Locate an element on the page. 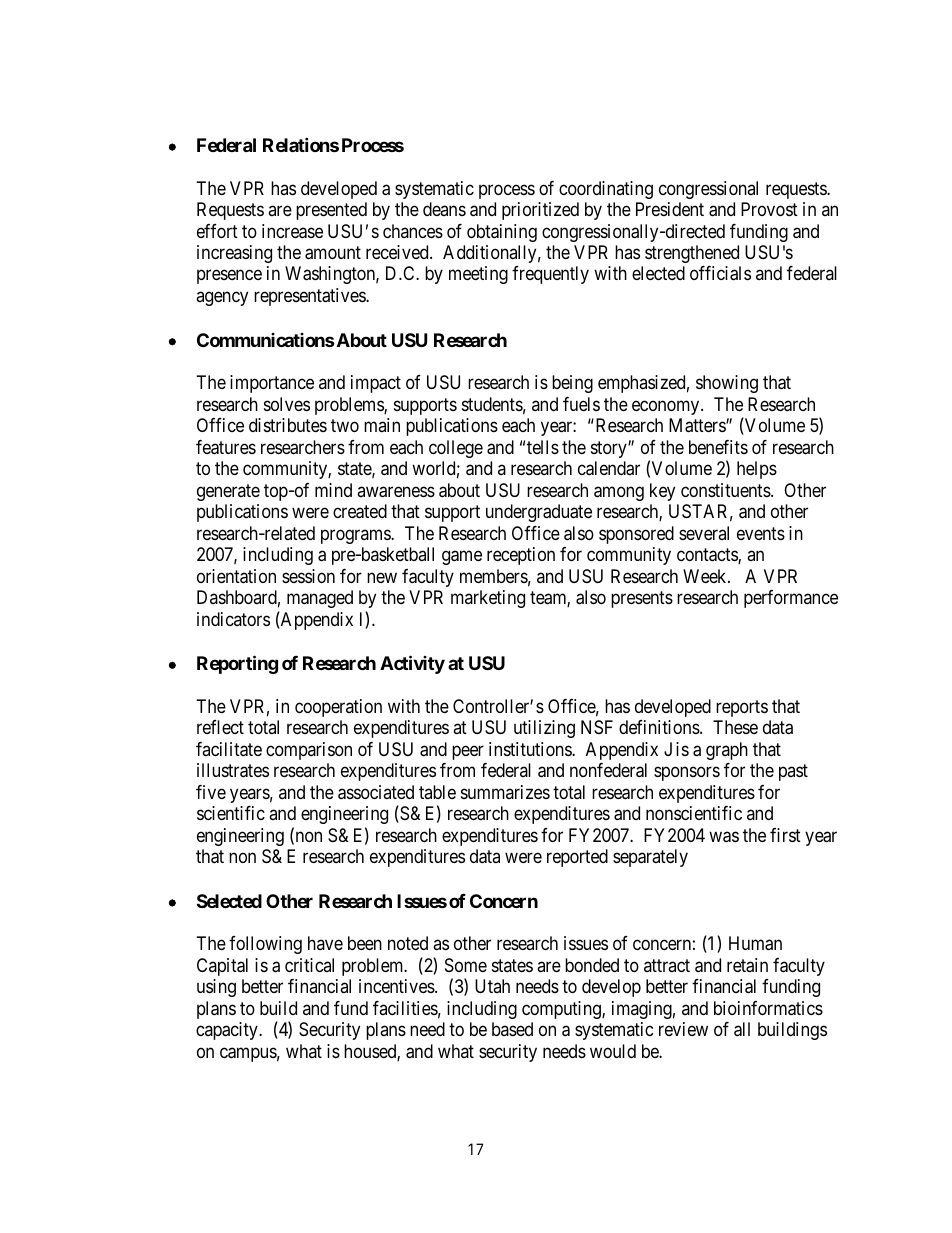 The width and height of the page is (952, 1233). Provost is located at coordinates (769, 209).
